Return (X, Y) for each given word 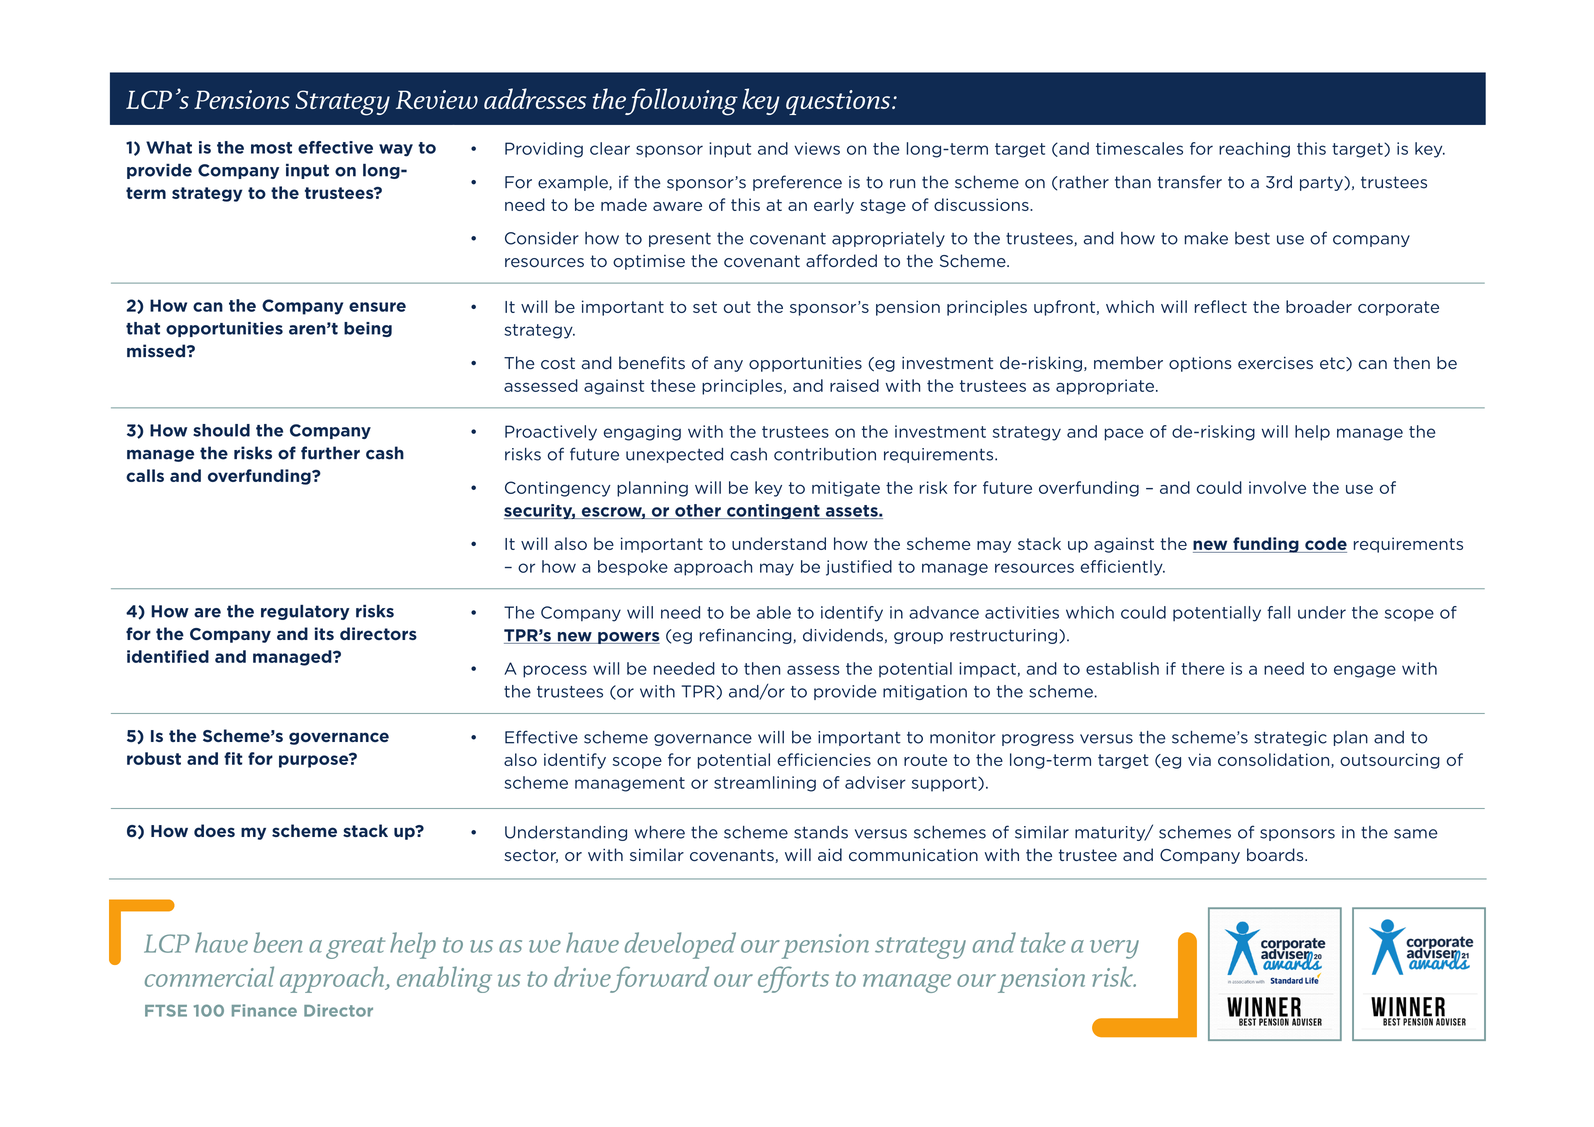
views (817, 148)
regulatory (305, 612)
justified (859, 568)
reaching (1254, 150)
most (271, 148)
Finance (264, 1010)
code (1325, 545)
